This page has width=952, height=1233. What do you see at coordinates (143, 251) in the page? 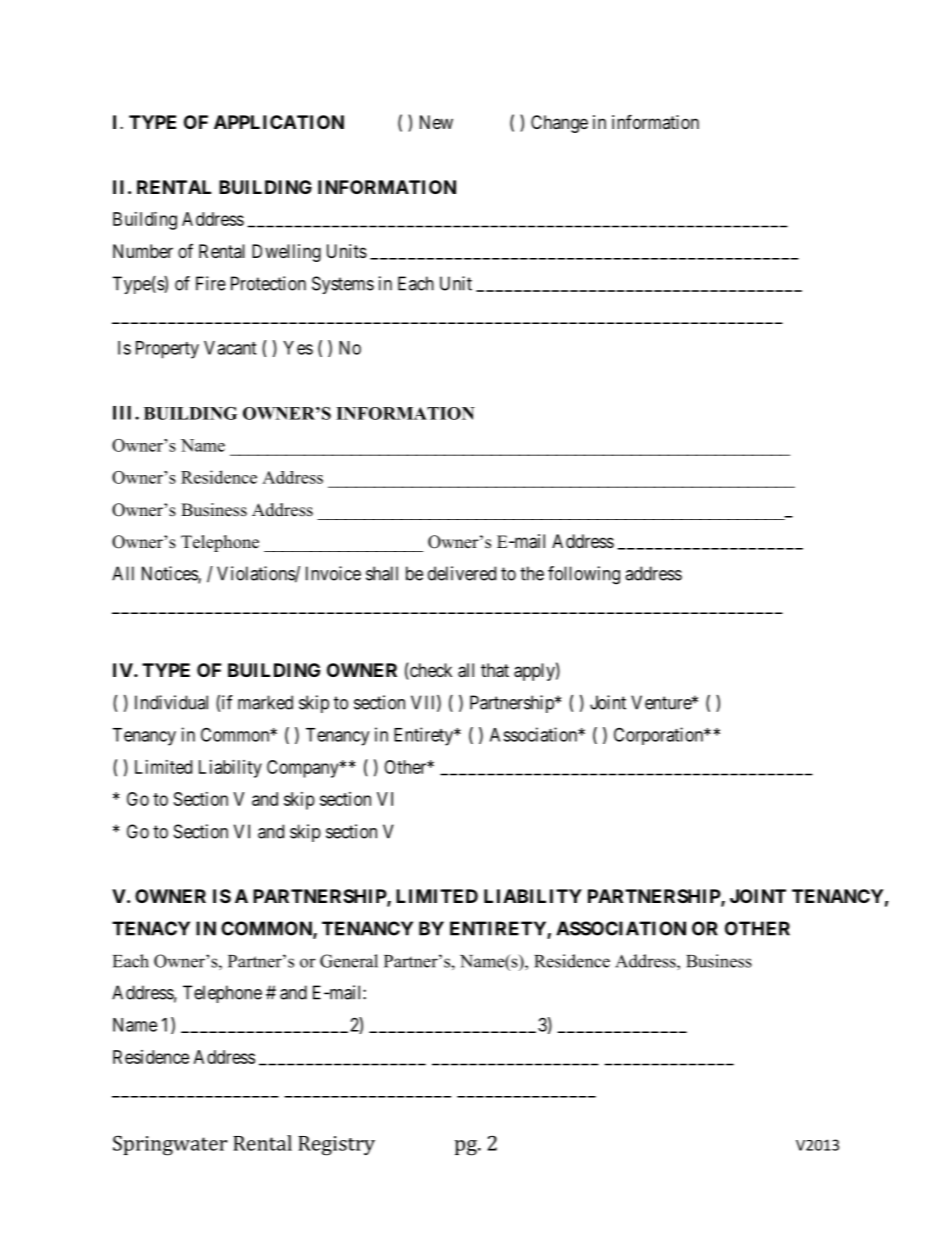
I see `Number` at bounding box center [143, 251].
